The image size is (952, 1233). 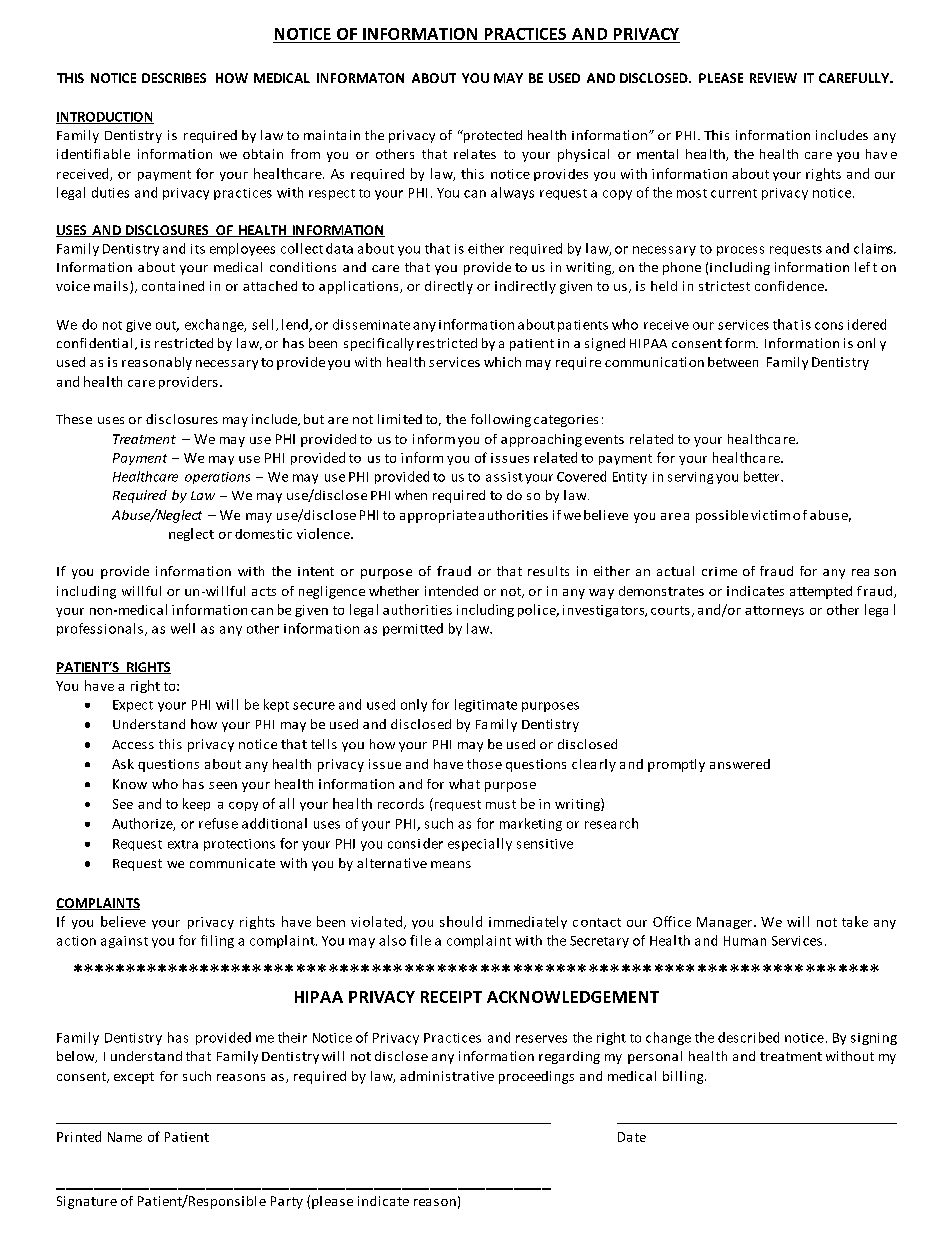 What do you see at coordinates (94, 343) in the screenshot?
I see `confidential` at bounding box center [94, 343].
